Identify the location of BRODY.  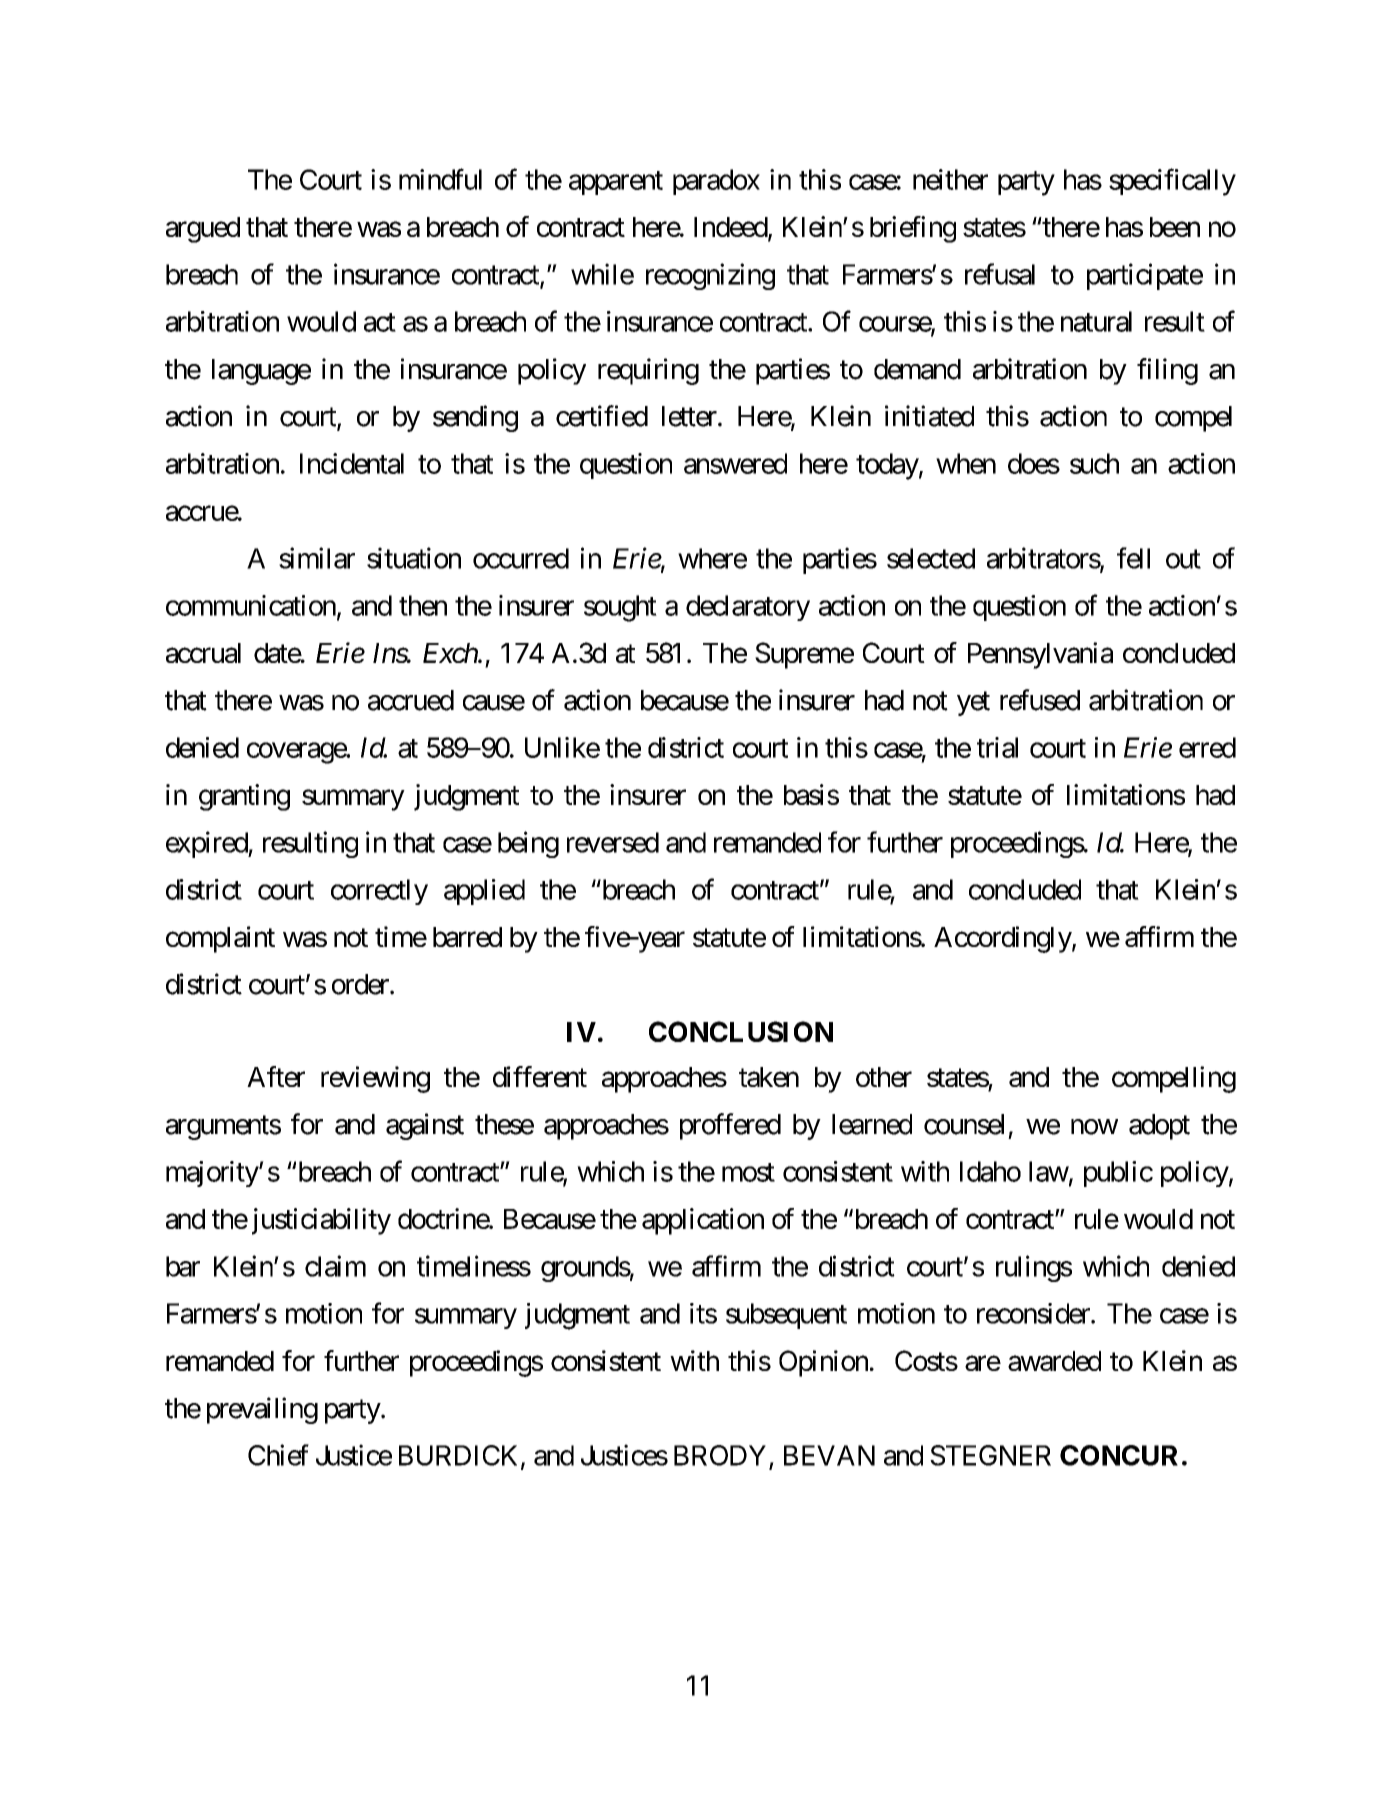
(720, 1455).
